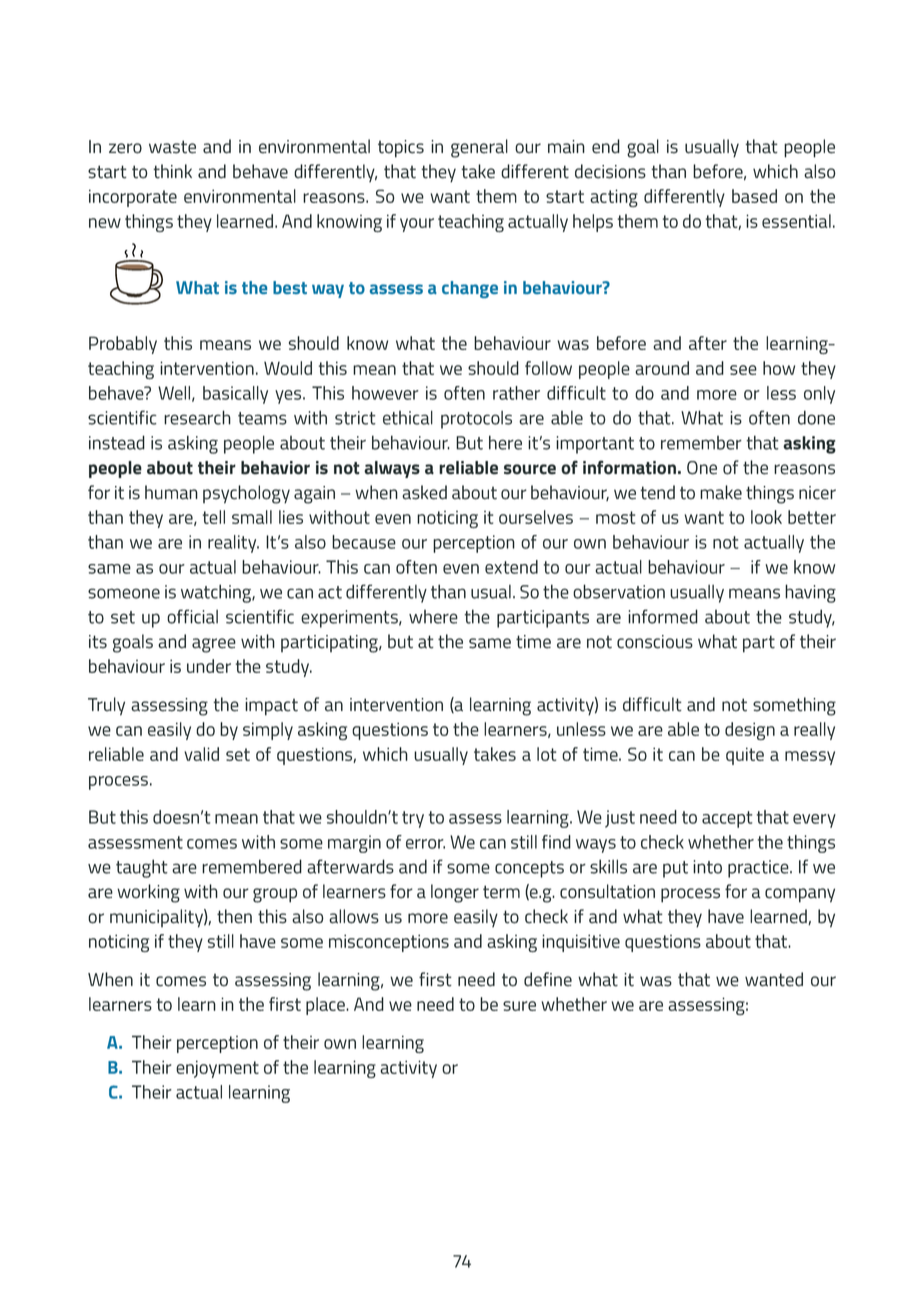 Image resolution: width=924 pixels, height=1308 pixels. What do you see at coordinates (754, 196) in the page?
I see `based` at bounding box center [754, 196].
